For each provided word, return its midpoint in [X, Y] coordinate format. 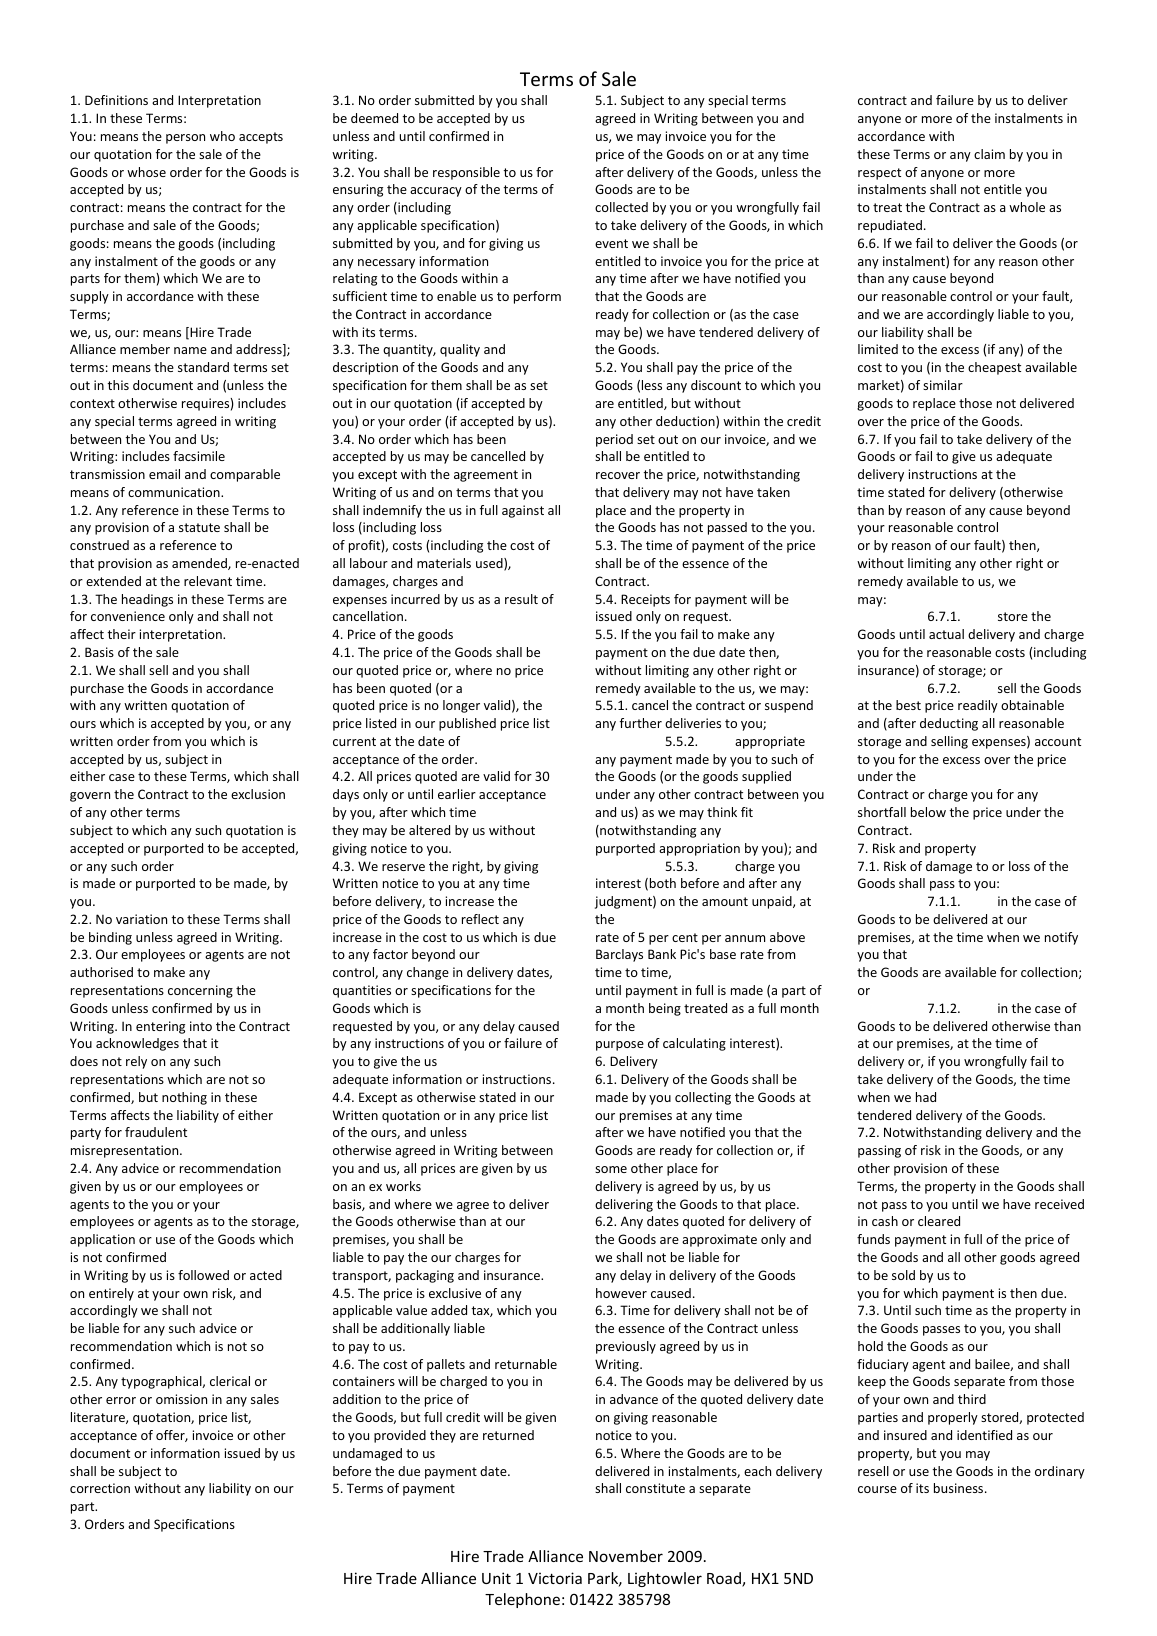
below [928, 812]
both [663, 883]
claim [989, 154]
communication [175, 492]
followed [203, 1275]
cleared [939, 1221]
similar [943, 385]
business [960, 1488]
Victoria [555, 1578]
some [611, 1169]
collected [621, 207]
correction [100, 1488]
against [523, 511]
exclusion [258, 794]
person [185, 139]
